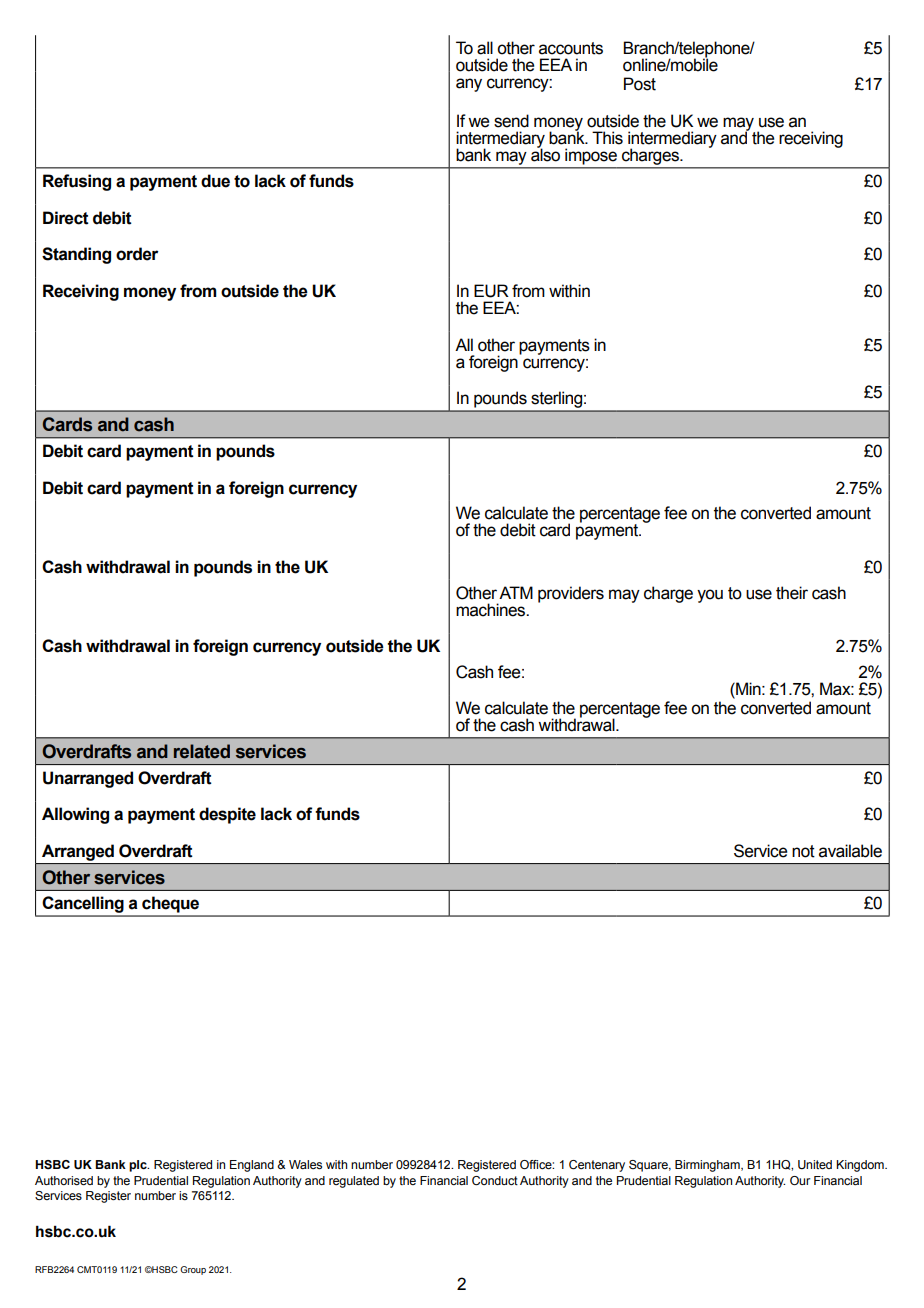  What do you see at coordinates (215, 181) in the screenshot?
I see `due` at bounding box center [215, 181].
